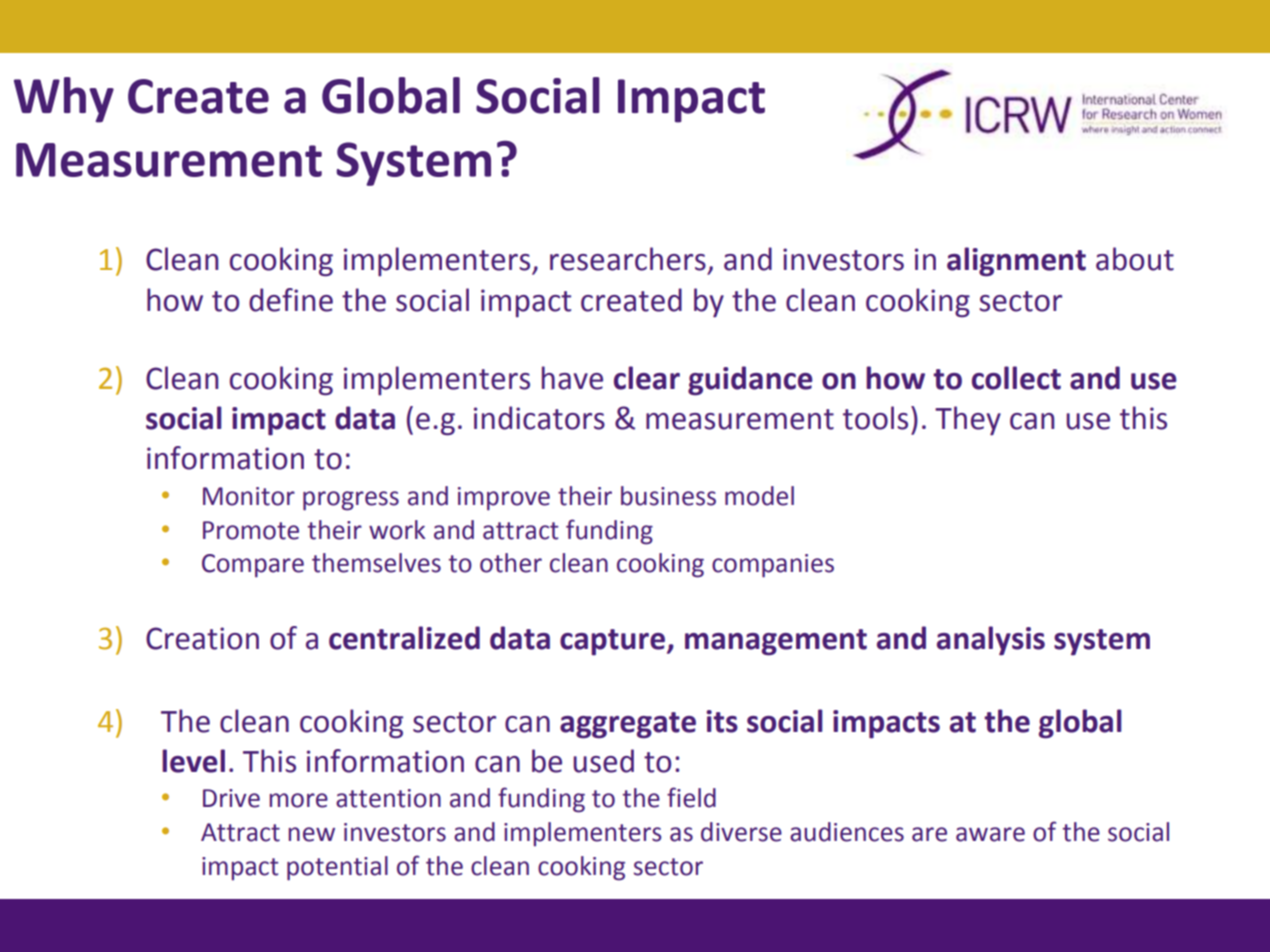 The height and width of the page is (952, 1270). Describe the element at coordinates (1016, 262) in the page. I see `alignment` at that location.
